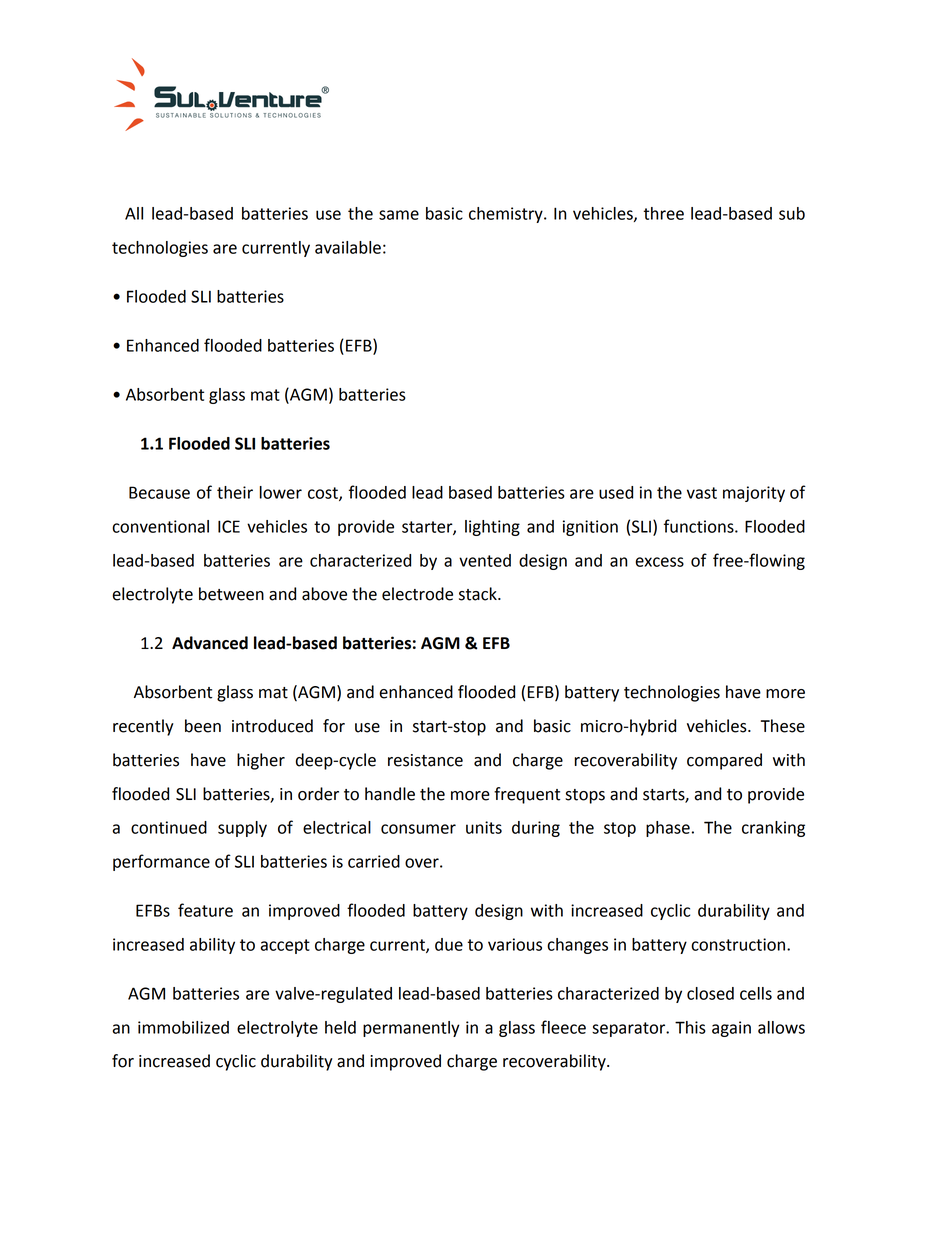 The width and height of the image is (952, 1233). What do you see at coordinates (348, 247) in the image?
I see `available` at bounding box center [348, 247].
